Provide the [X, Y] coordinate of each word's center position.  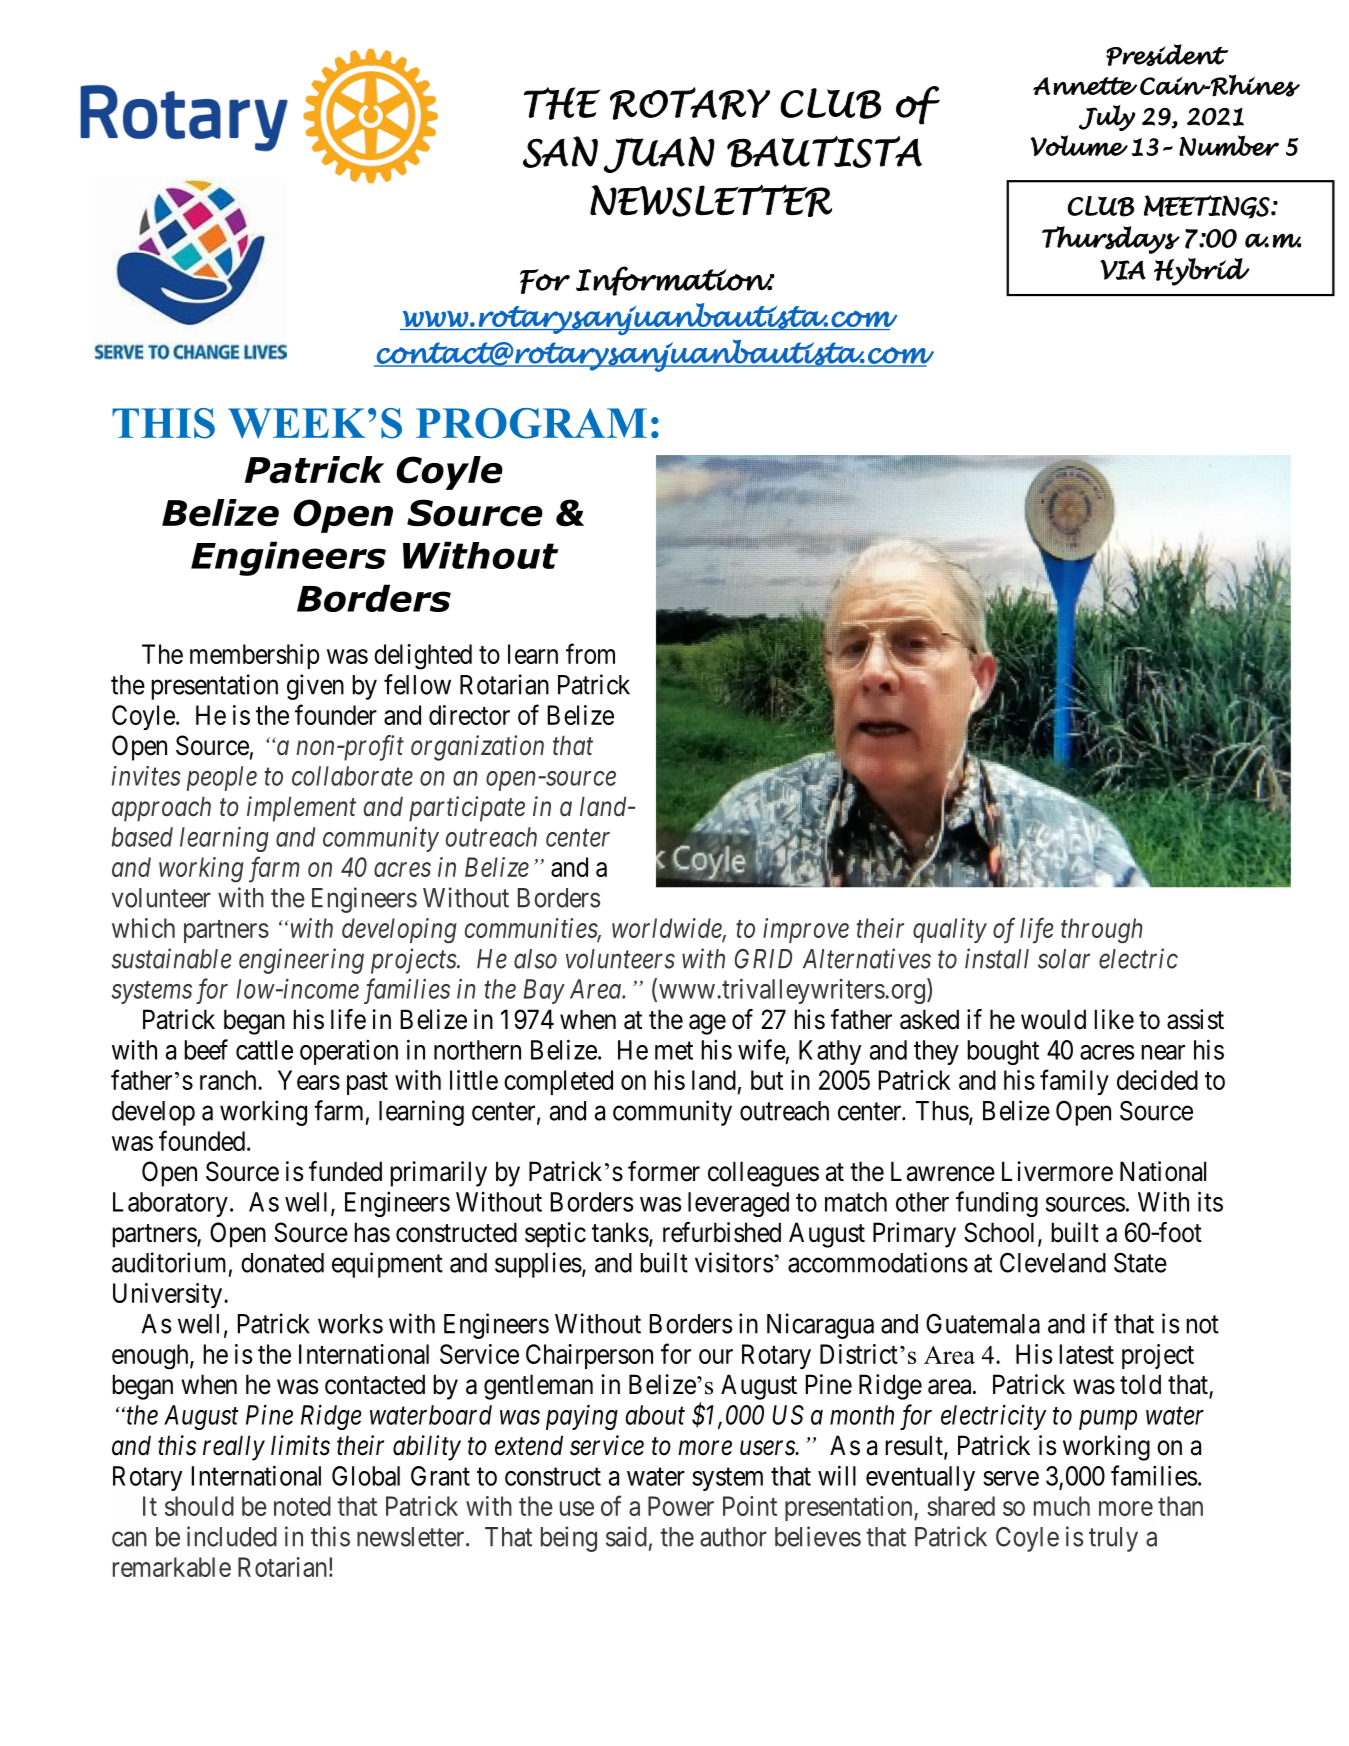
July [1107, 118]
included [232, 1536]
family [1074, 1082]
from [590, 653]
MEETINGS [1207, 207]
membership [254, 656]
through [1101, 930]
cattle [264, 1050]
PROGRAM [531, 423]
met [674, 1051]
